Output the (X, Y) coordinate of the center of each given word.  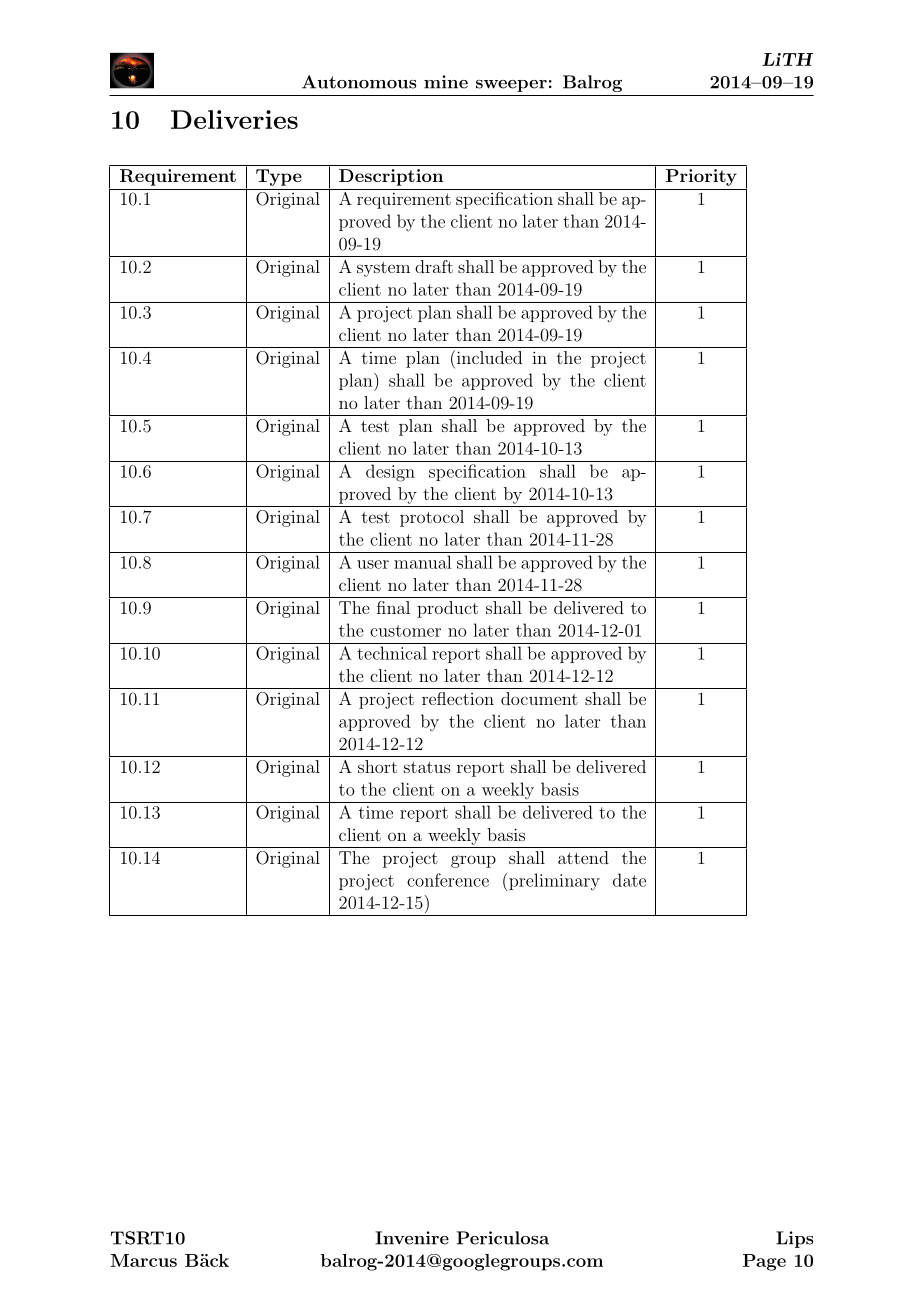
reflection (458, 698)
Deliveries (234, 119)
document (539, 698)
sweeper (511, 86)
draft (434, 266)
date (629, 880)
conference (448, 880)
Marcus (144, 1260)
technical (392, 653)
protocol (432, 518)
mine (446, 82)
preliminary (554, 882)
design (390, 473)
